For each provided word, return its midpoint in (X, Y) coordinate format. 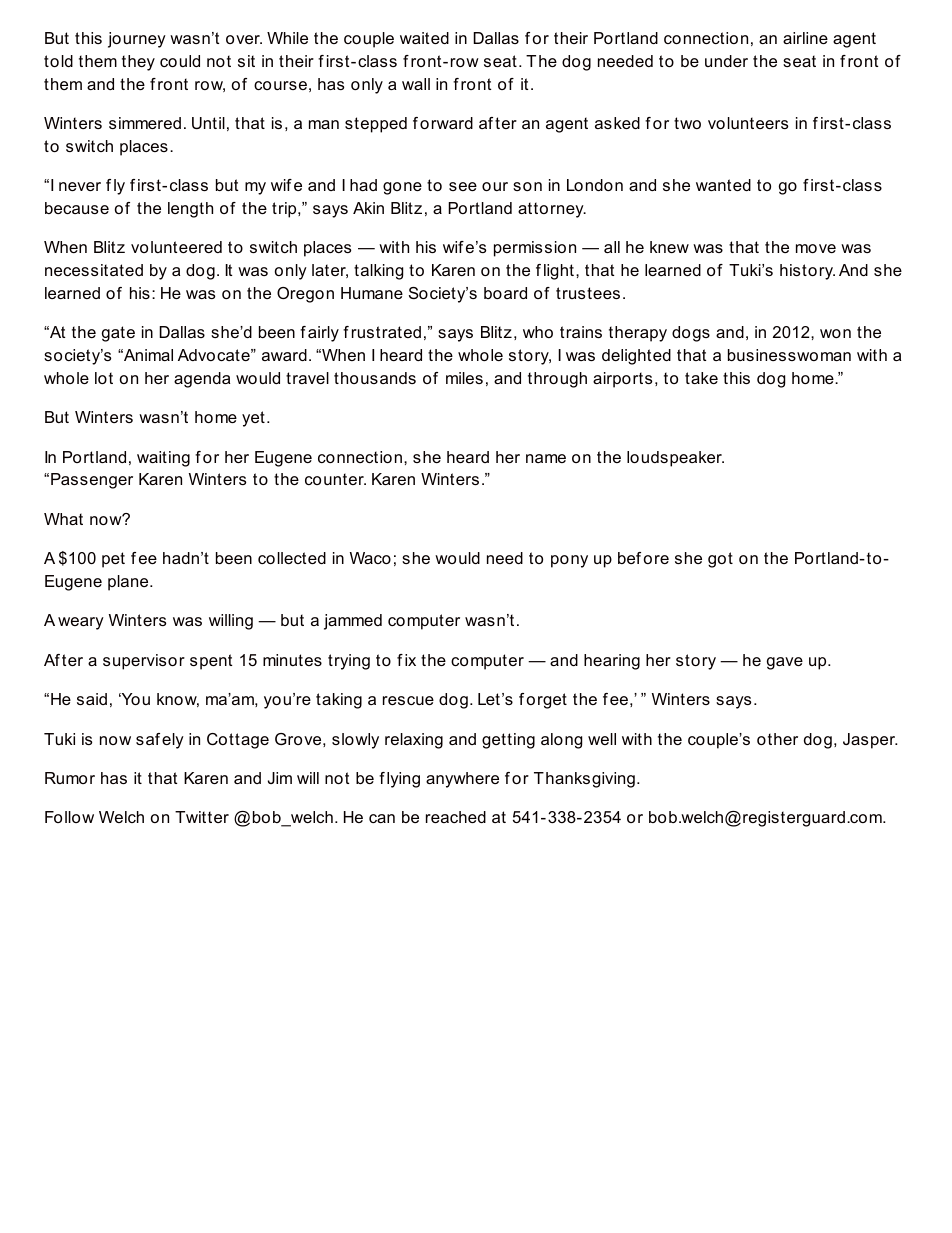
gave (785, 663)
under (726, 61)
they (138, 63)
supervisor (144, 662)
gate (118, 334)
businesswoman (789, 355)
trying (349, 662)
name (546, 458)
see (463, 186)
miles (464, 378)
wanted (723, 185)
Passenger (92, 481)
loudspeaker (675, 459)
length (190, 210)
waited (424, 38)
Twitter (202, 817)
